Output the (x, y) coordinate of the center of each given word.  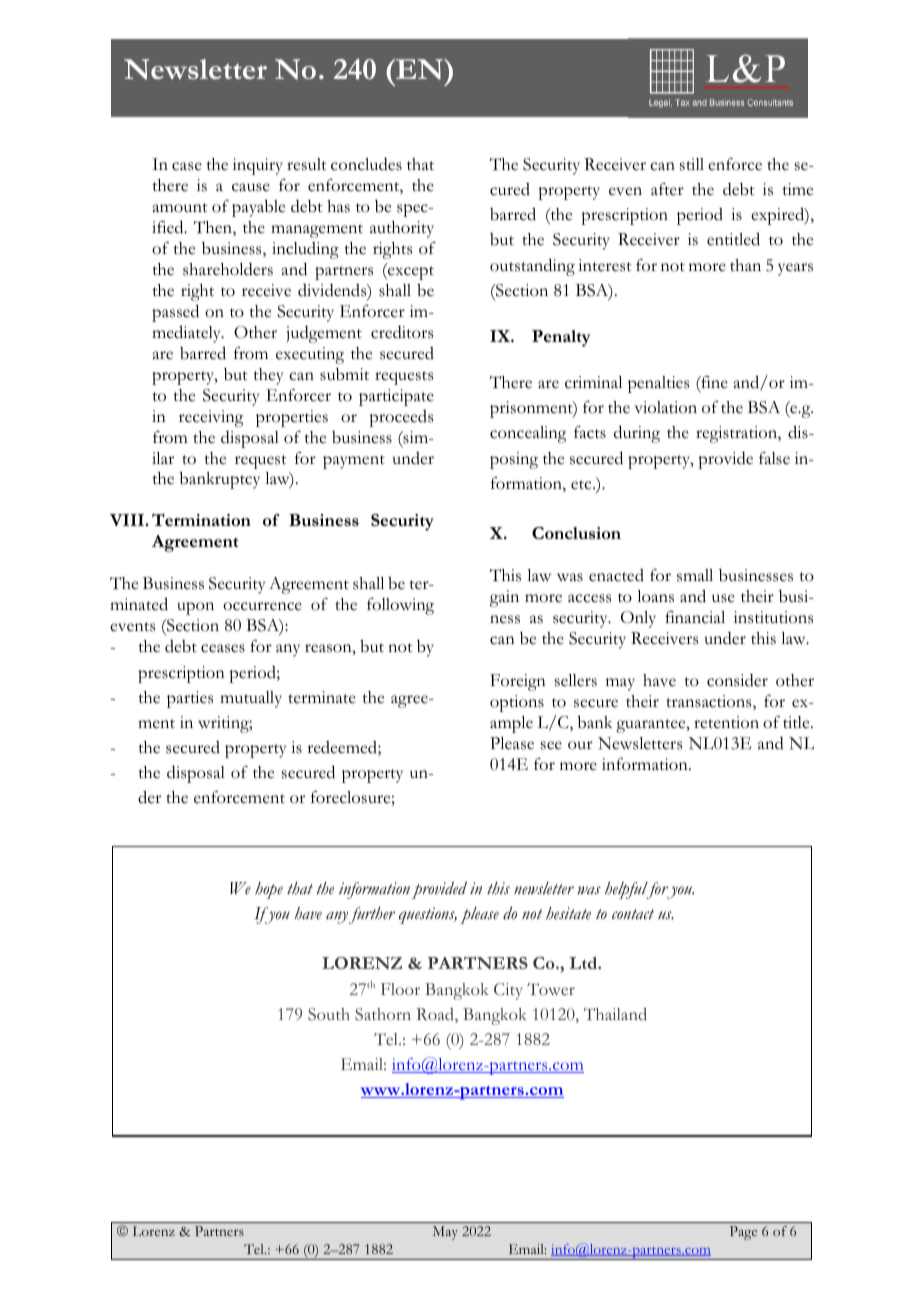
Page (743, 1233)
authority (402, 229)
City (508, 991)
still (692, 164)
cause (251, 187)
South (329, 1014)
